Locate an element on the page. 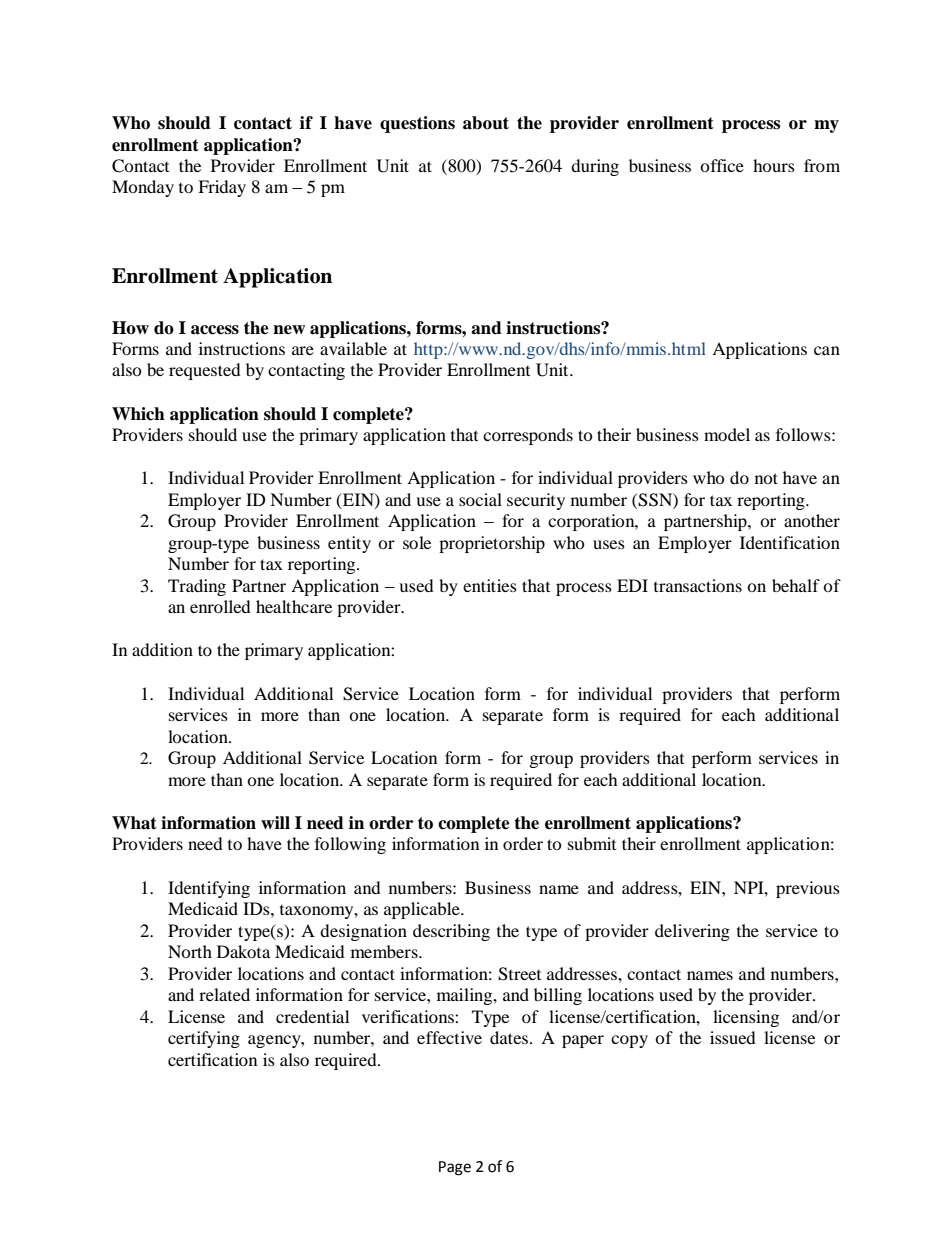 The height and width of the document is (1233, 952). Page is located at coordinates (455, 1168).
